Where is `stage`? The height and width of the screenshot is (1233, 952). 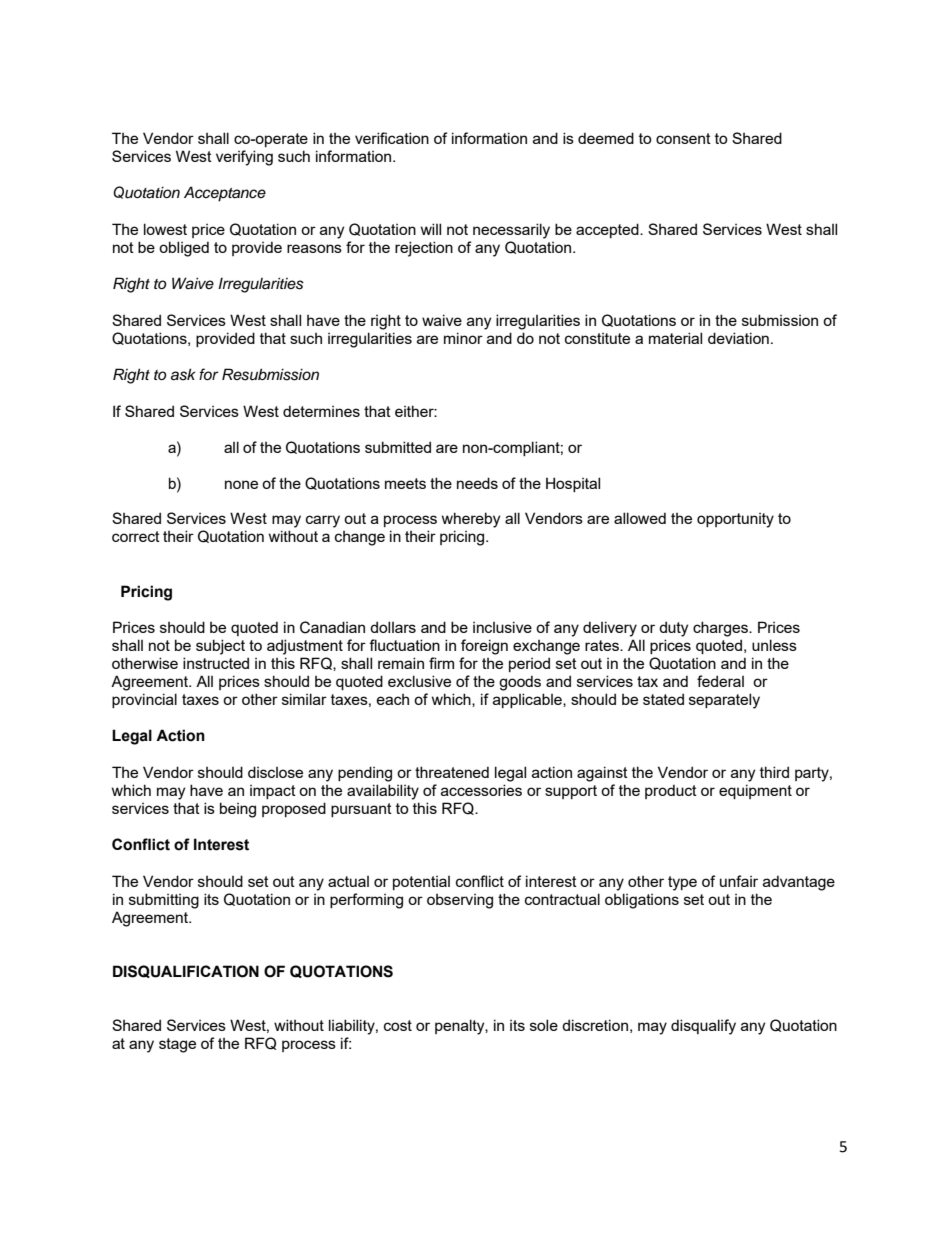
stage is located at coordinates (177, 1045).
